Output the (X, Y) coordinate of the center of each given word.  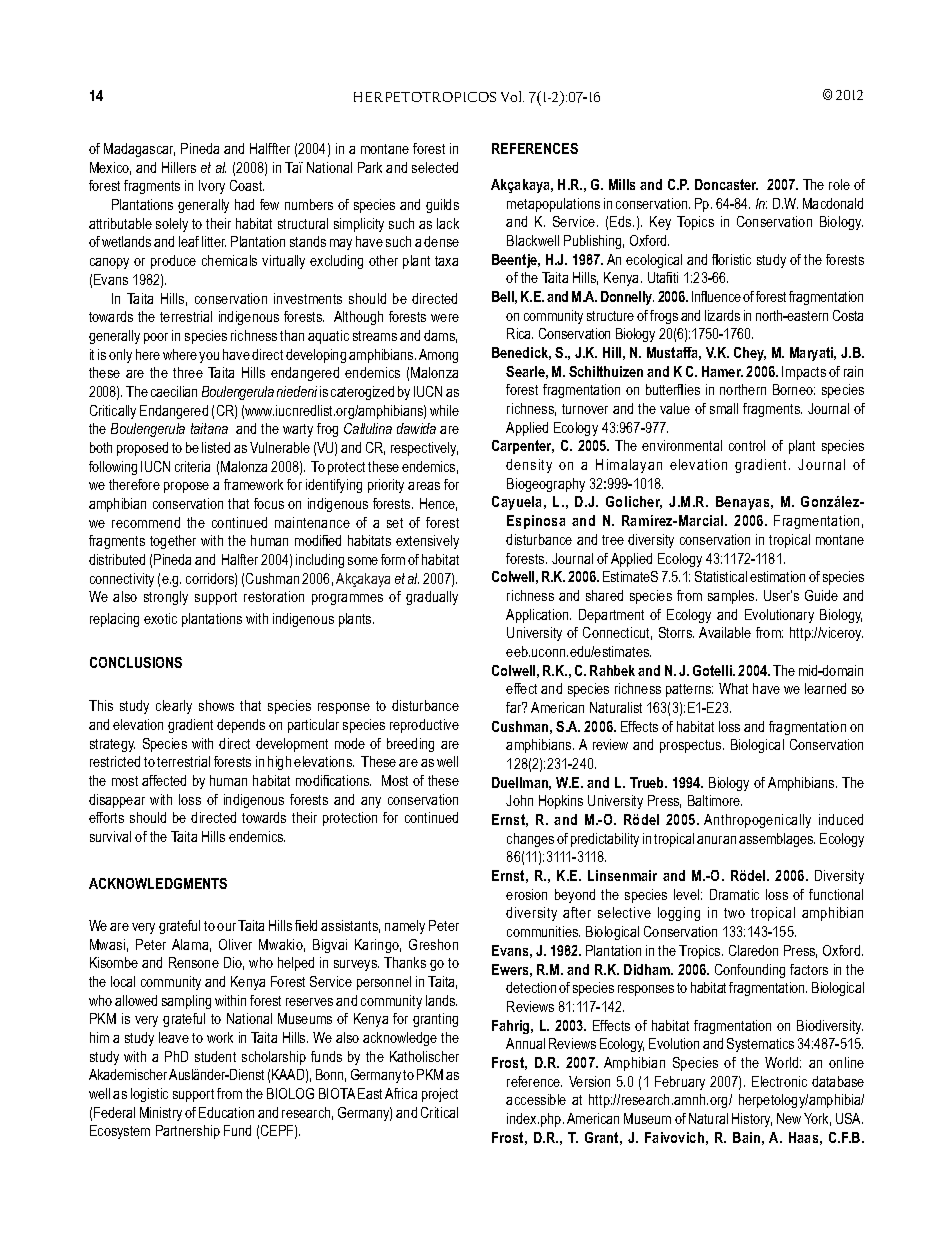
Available (725, 632)
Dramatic (734, 894)
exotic (160, 618)
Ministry (161, 1114)
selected (435, 167)
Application (538, 616)
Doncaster (726, 184)
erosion (526, 894)
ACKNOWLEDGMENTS (158, 883)
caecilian (174, 391)
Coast (247, 185)
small (724, 408)
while (444, 410)
